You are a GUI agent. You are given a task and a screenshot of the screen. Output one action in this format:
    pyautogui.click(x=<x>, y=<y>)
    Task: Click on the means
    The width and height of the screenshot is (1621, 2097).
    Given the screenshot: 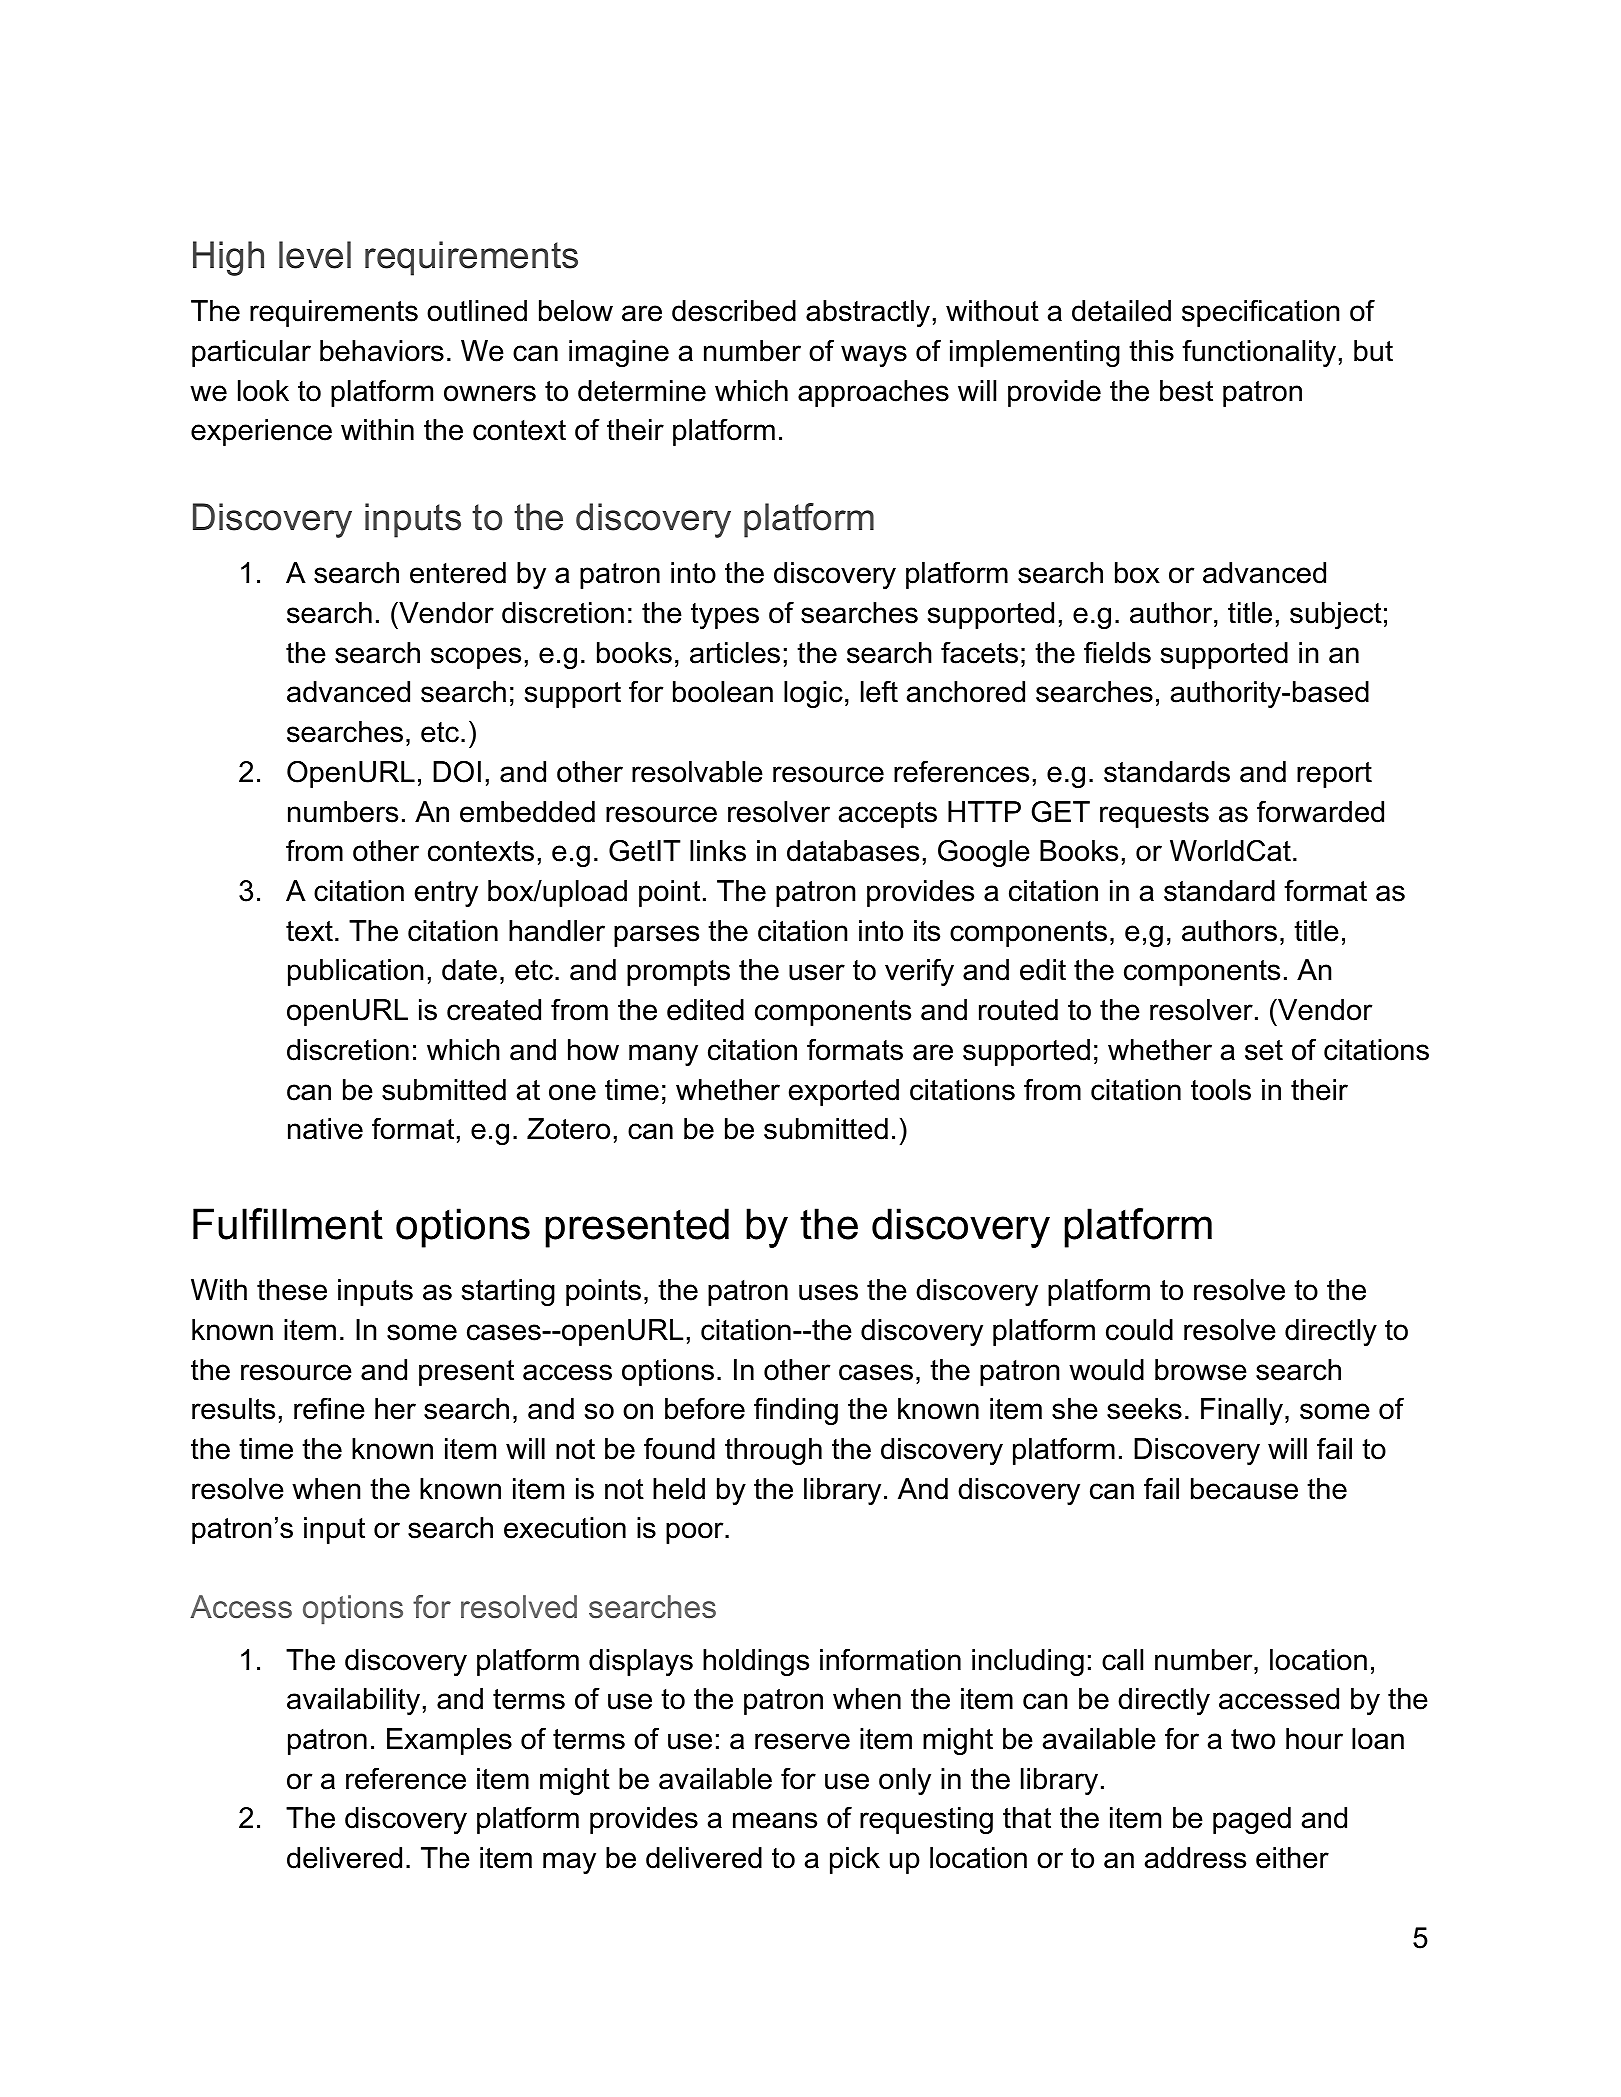 What is the action you would take?
    pyautogui.click(x=775, y=1820)
